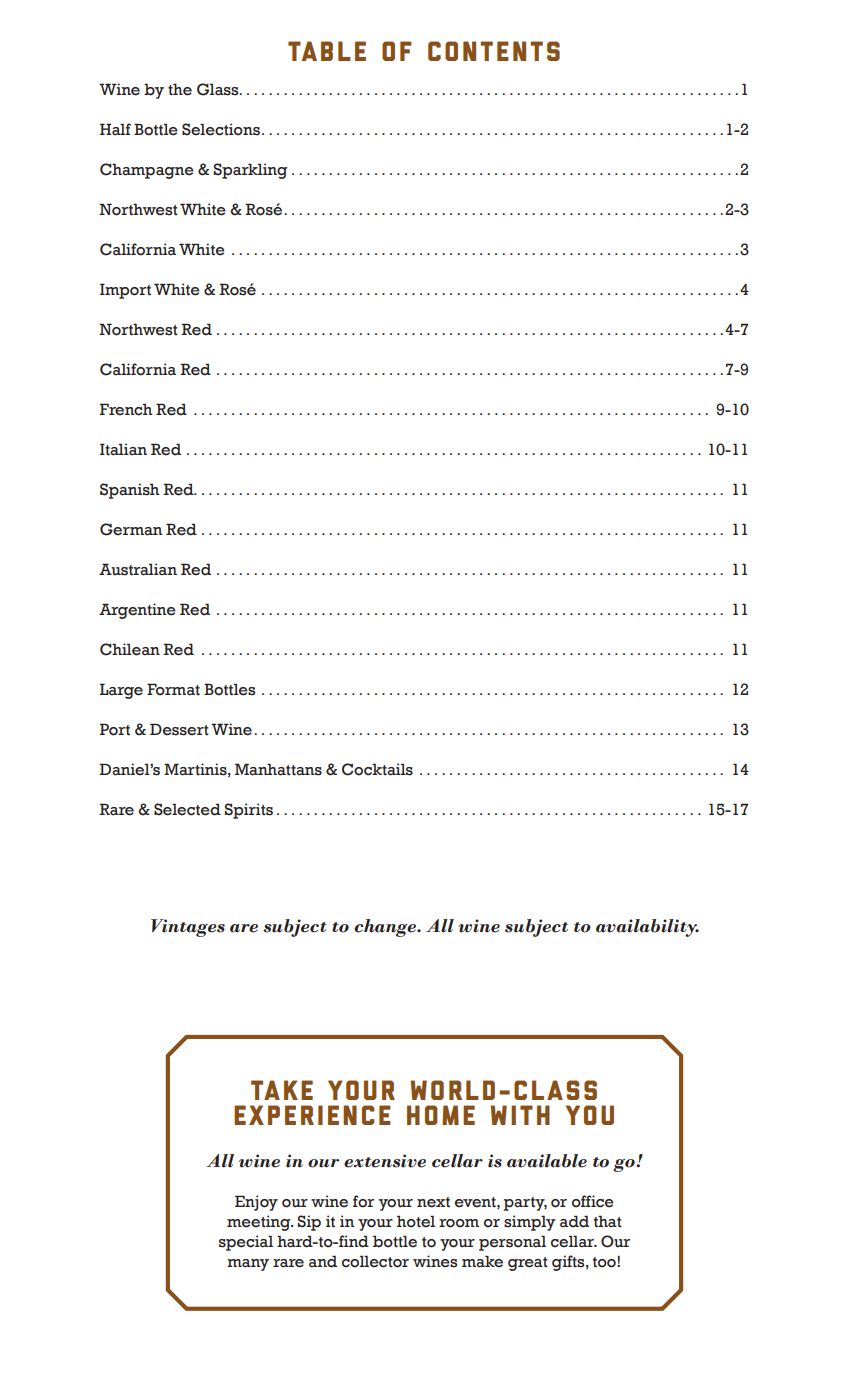 The width and height of the image is (849, 1400). Describe the element at coordinates (129, 491) in the image. I see `Spanish` at that location.
